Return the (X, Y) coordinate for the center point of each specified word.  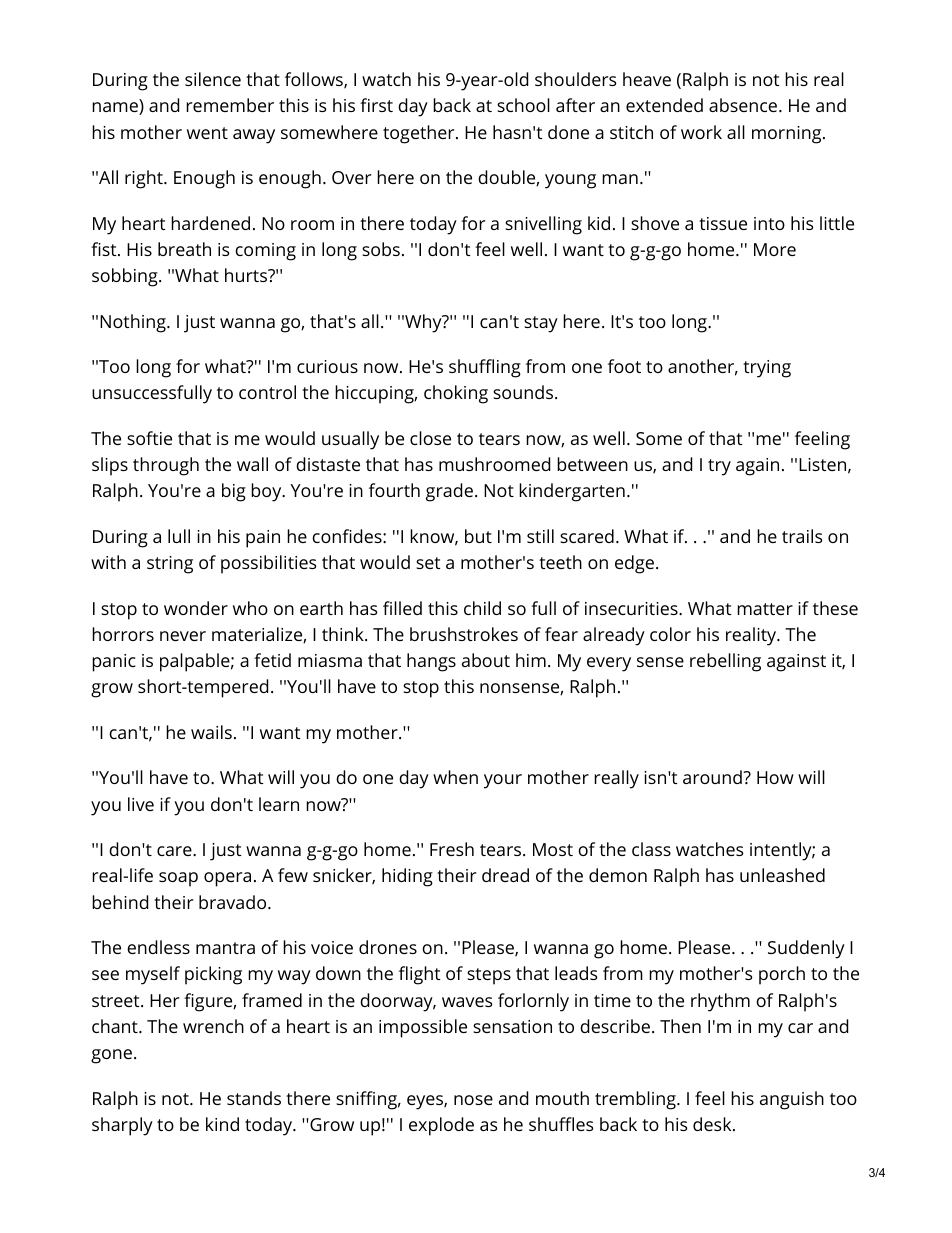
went (207, 133)
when (455, 777)
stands (254, 1098)
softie (149, 438)
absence (744, 105)
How (775, 777)
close (430, 438)
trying (767, 369)
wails (211, 732)
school (523, 105)
